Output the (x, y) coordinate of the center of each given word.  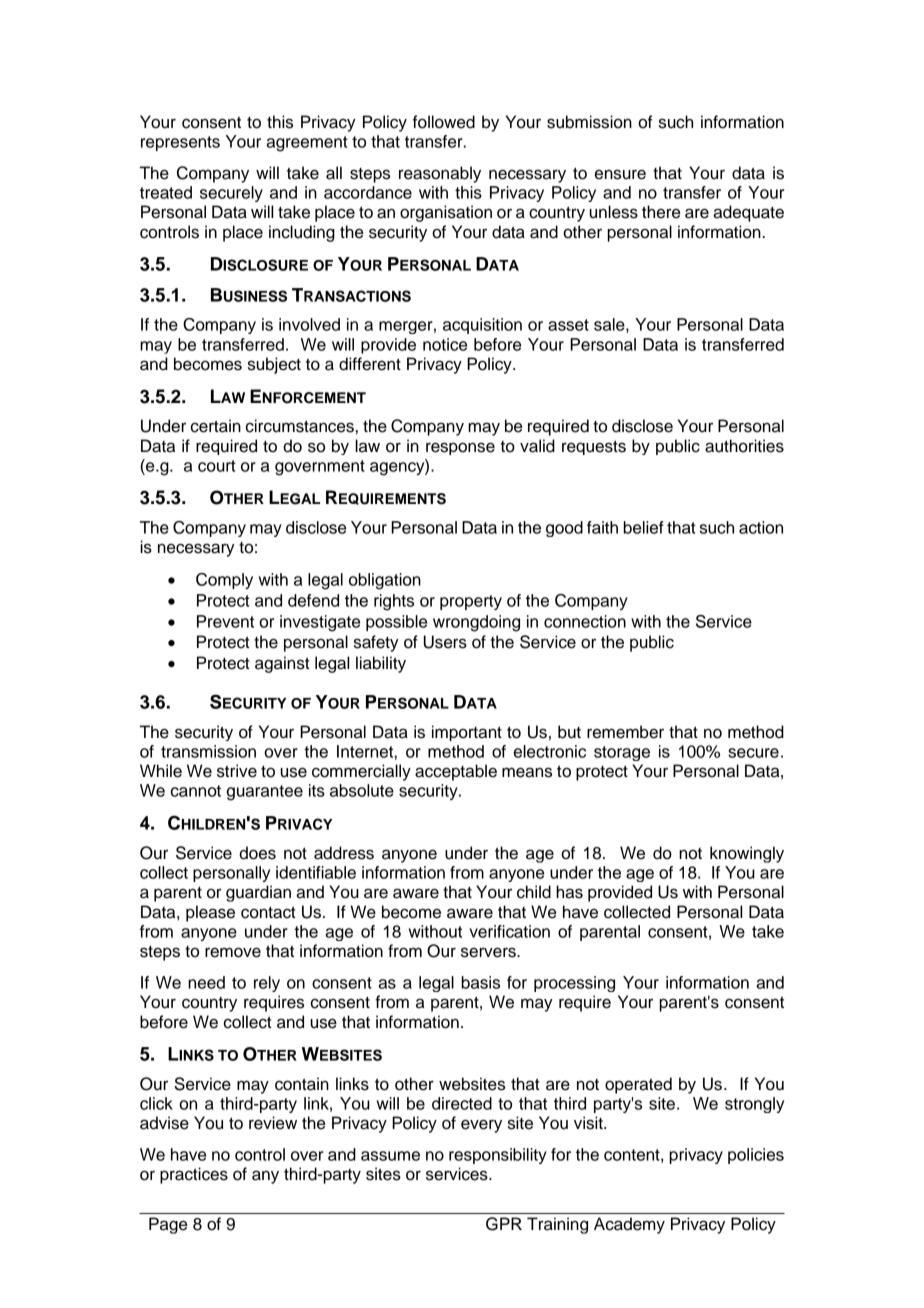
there (661, 212)
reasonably (440, 174)
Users (445, 642)
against (282, 664)
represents (180, 143)
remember (625, 732)
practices (194, 1175)
